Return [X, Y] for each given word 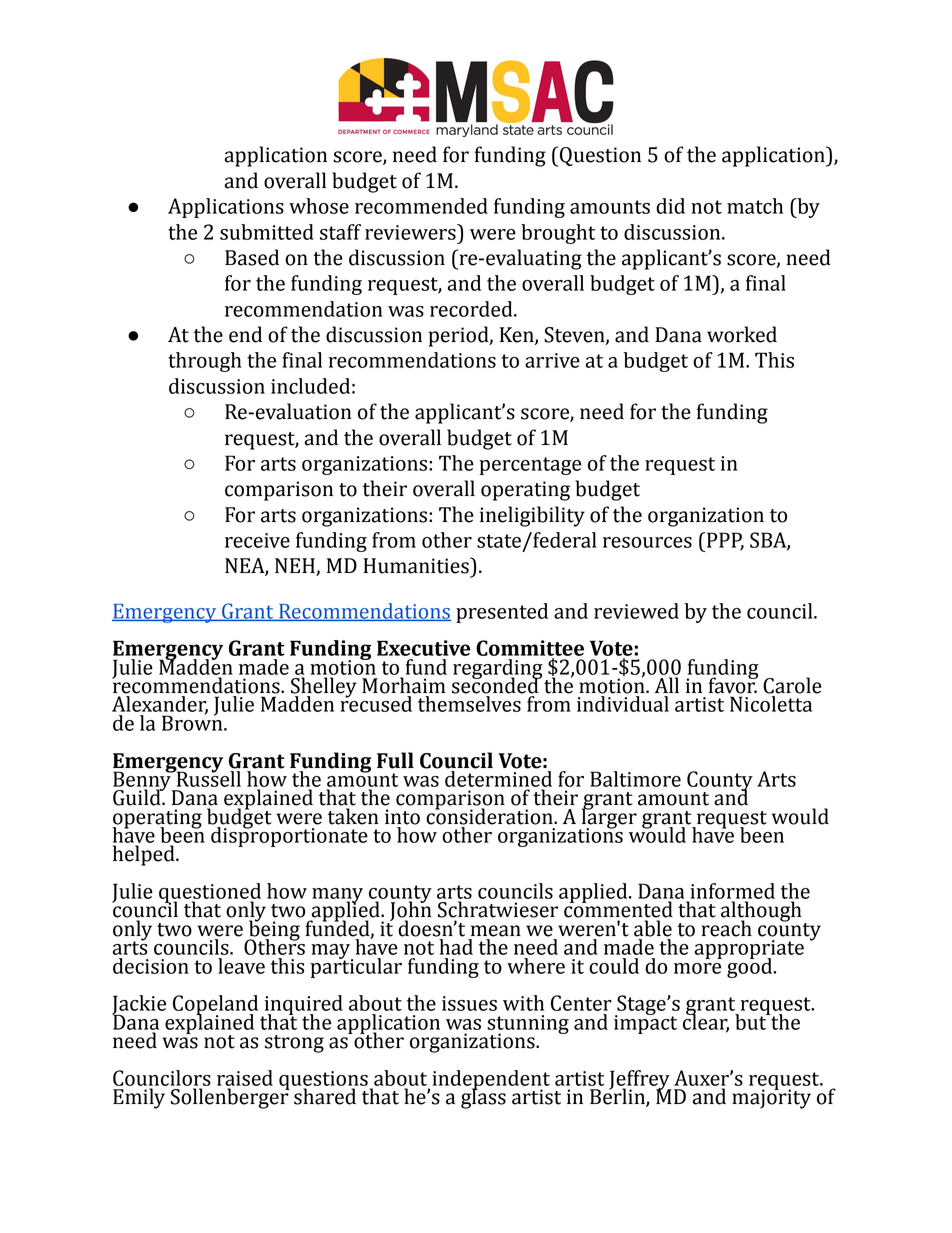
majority [771, 1098]
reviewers [411, 232]
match [755, 206]
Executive [424, 648]
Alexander [160, 705]
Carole [792, 685]
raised [245, 1078]
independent [491, 1081]
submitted [267, 232]
